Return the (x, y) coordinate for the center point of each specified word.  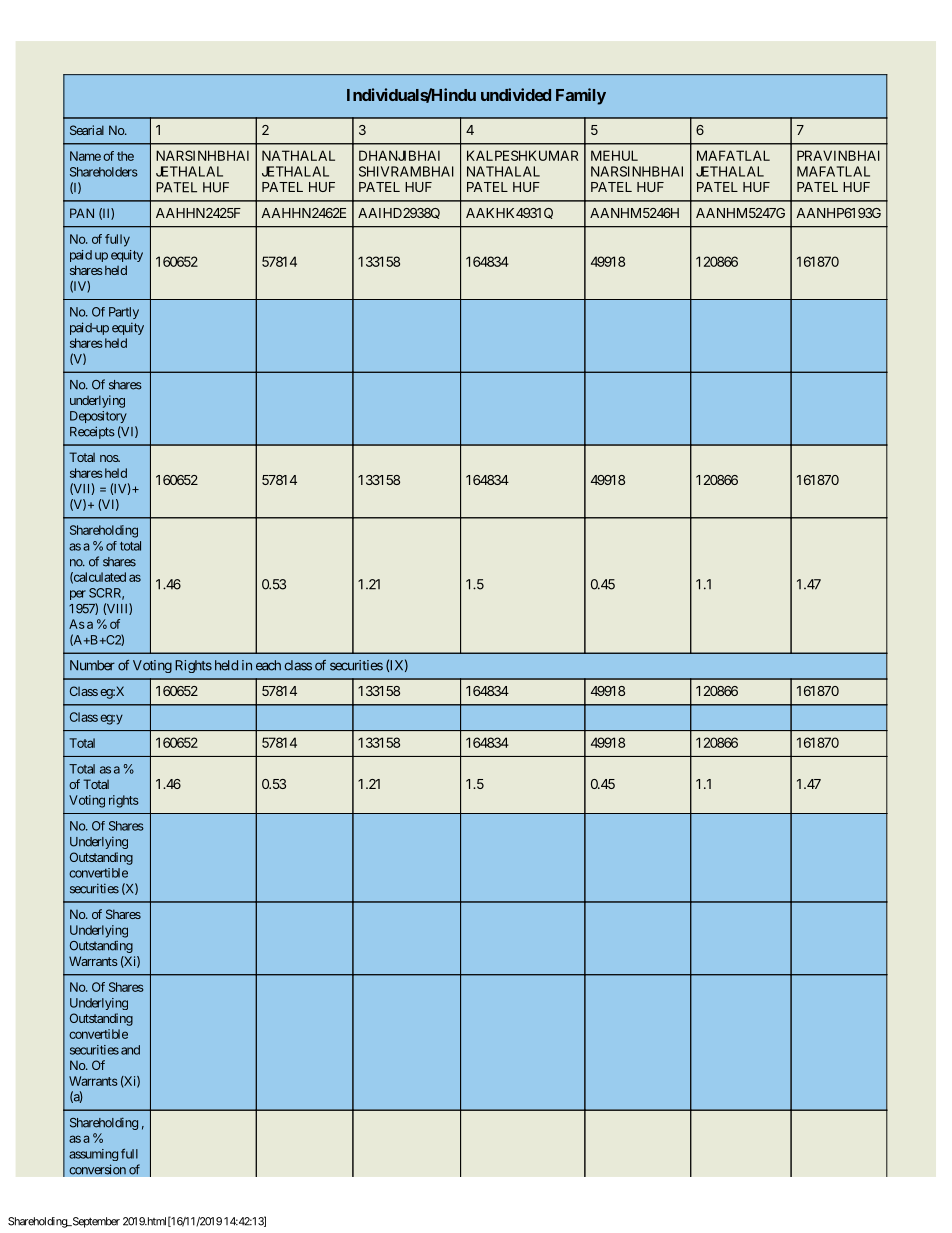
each (268, 665)
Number (92, 665)
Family (581, 96)
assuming (93, 1155)
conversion (97, 1169)
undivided (516, 94)
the (125, 156)
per (78, 595)
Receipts (92, 432)
